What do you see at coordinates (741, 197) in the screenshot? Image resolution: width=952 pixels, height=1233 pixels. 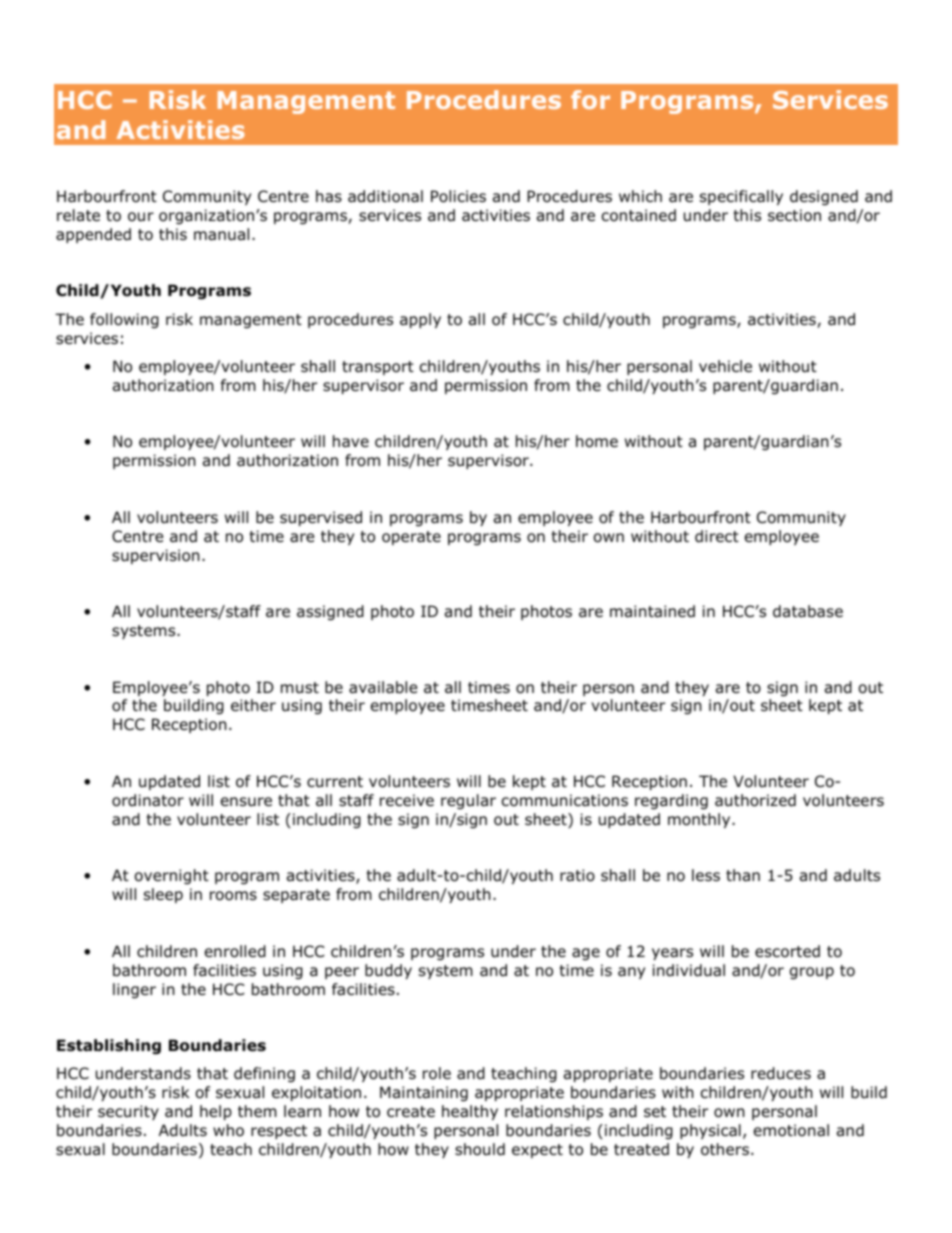 I see `specifically` at bounding box center [741, 197].
